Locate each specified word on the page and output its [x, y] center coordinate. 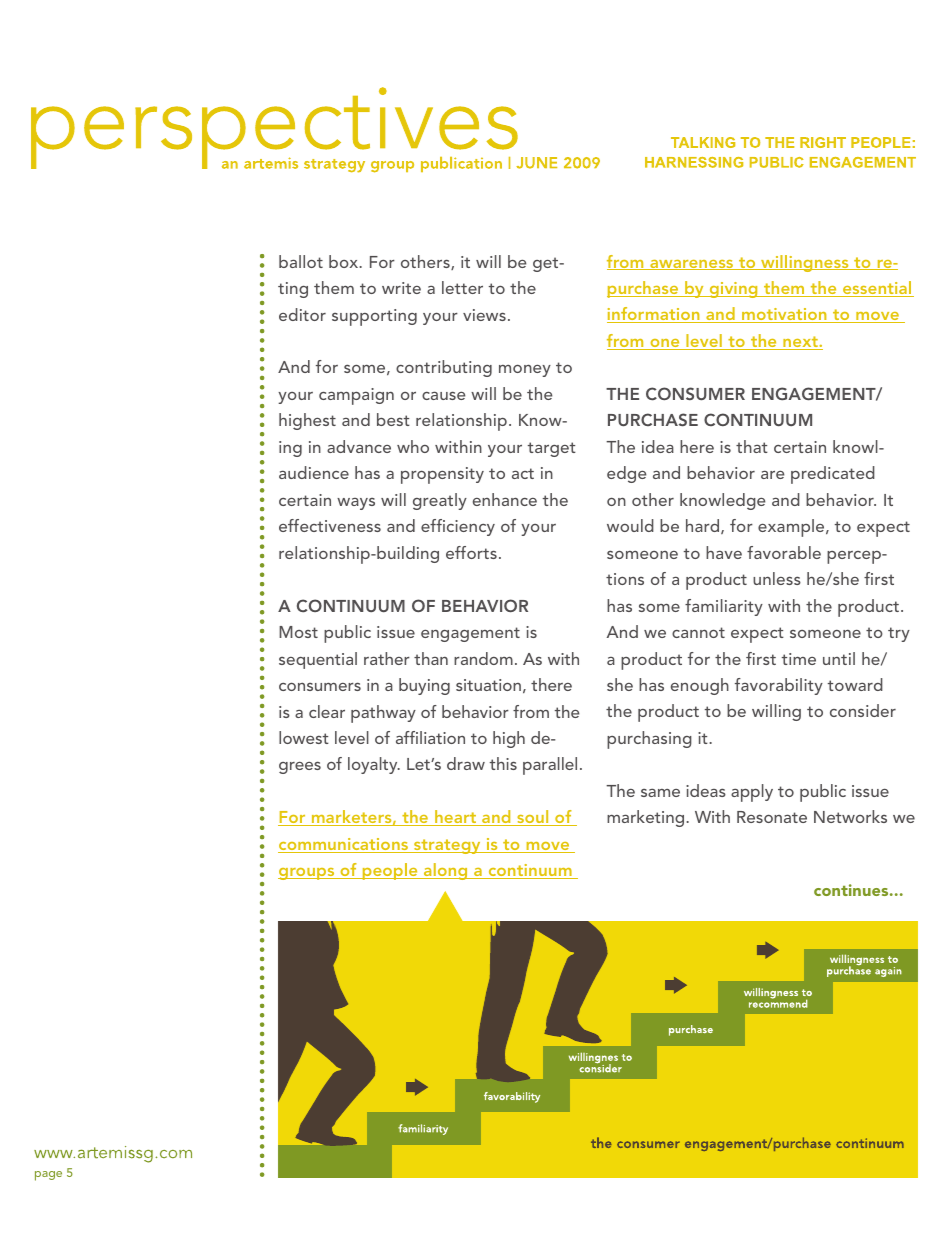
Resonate [772, 817]
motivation [784, 315]
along [446, 871]
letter [462, 287]
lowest [304, 737]
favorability [779, 686]
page [48, 1176]
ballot [301, 261]
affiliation [430, 737]
